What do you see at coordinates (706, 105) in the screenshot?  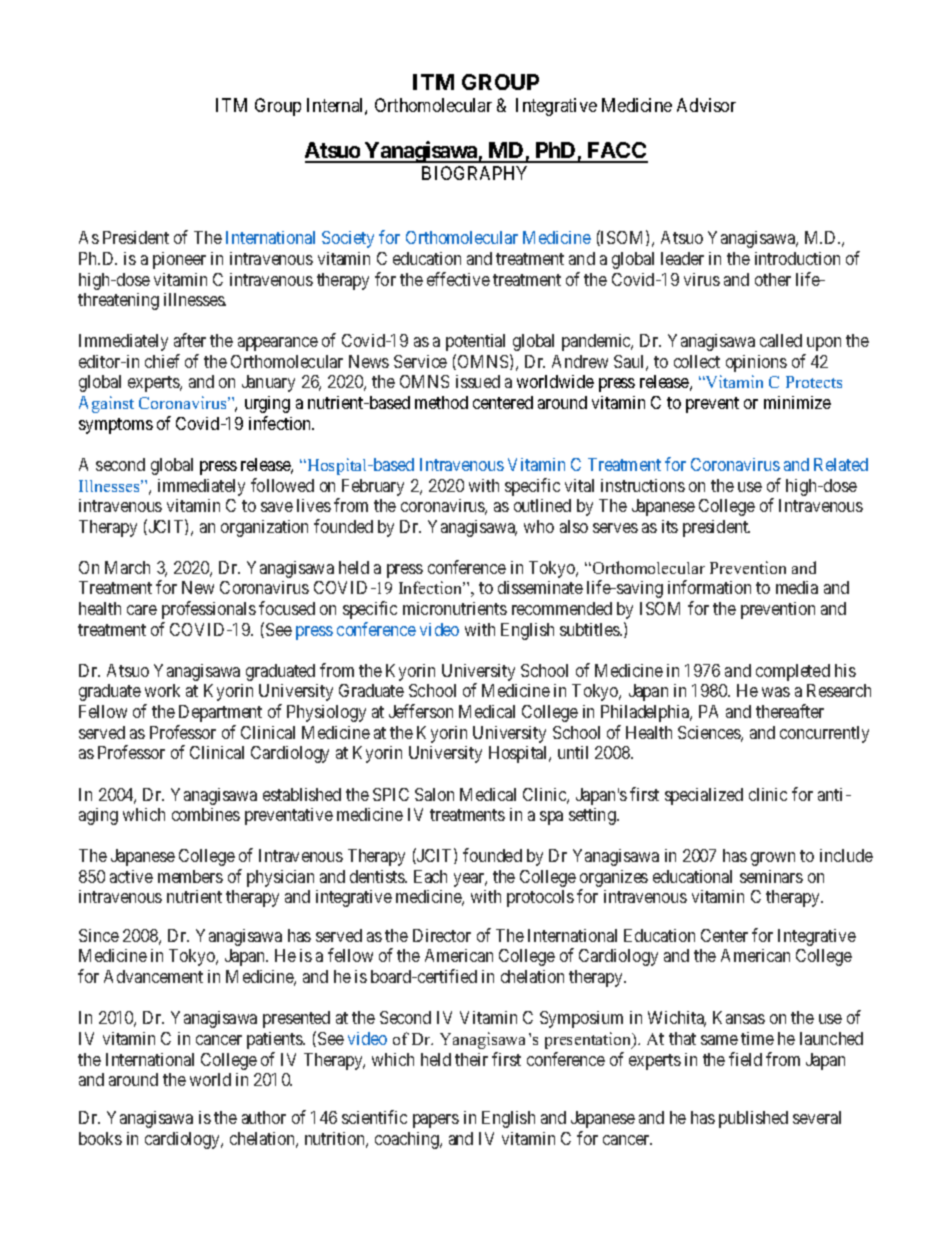 I see `Advisor` at bounding box center [706, 105].
